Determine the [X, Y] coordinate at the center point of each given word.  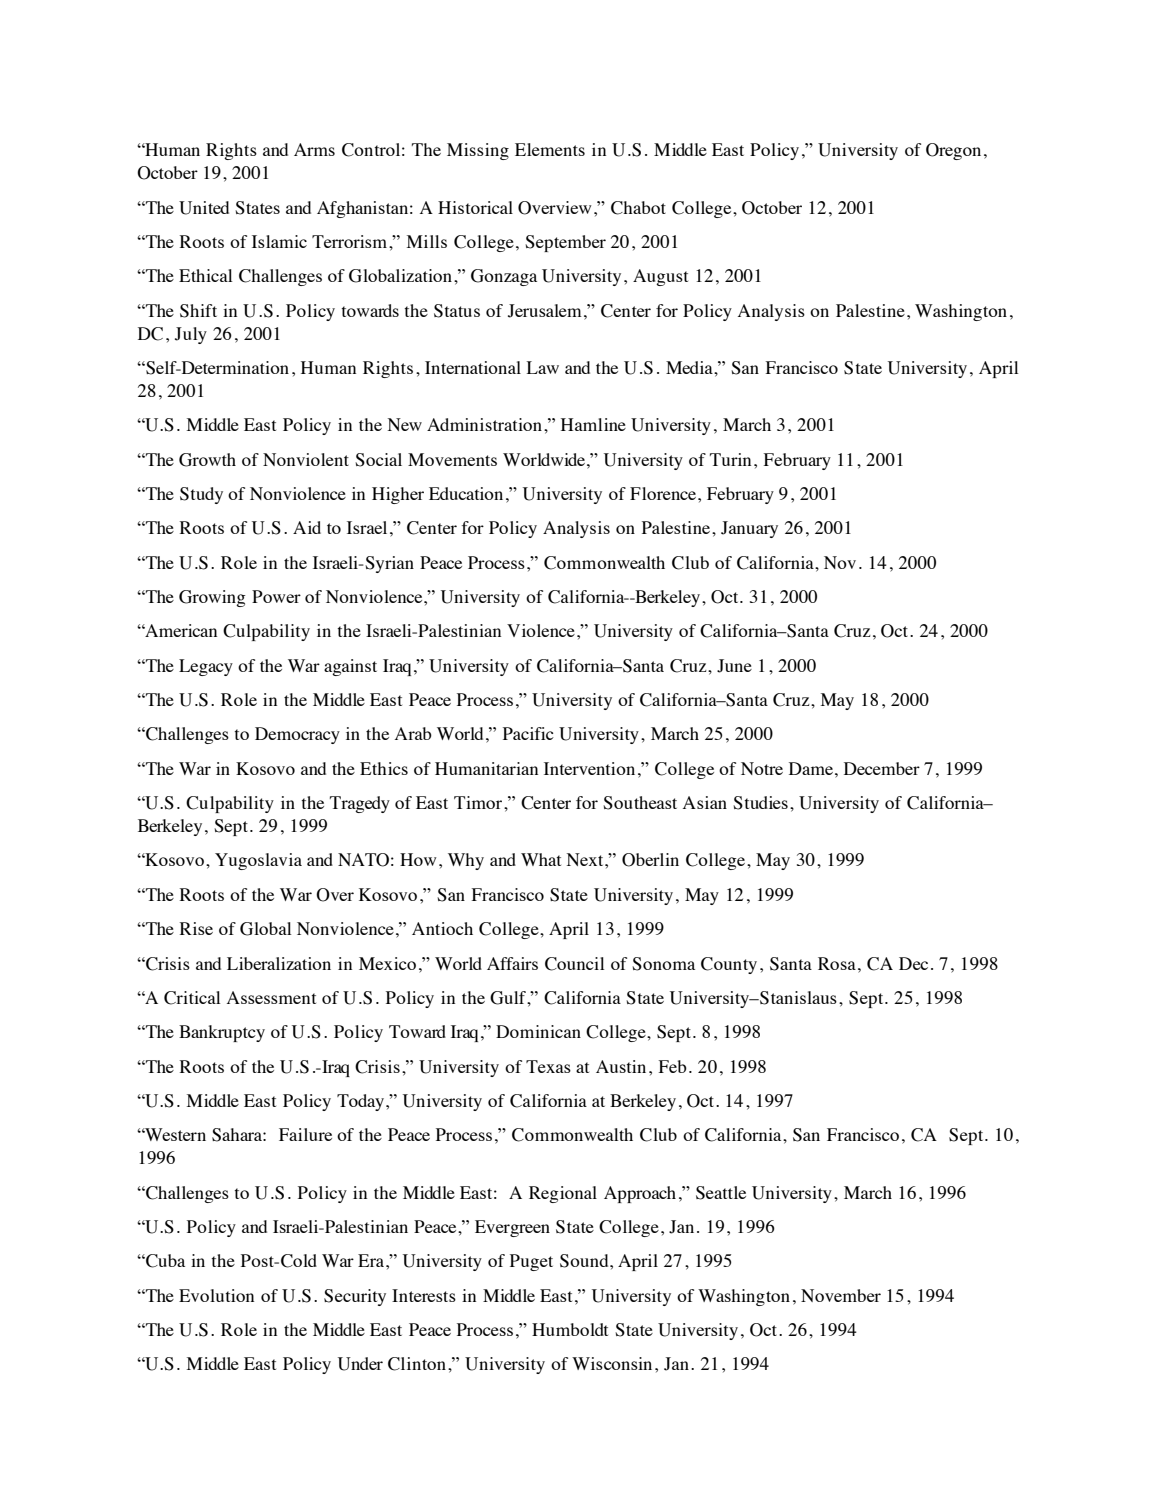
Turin [730, 459]
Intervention [589, 768]
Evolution [216, 1295]
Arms [314, 149]
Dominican [538, 1031]
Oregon [953, 151]
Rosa [837, 963]
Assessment [271, 997]
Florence [663, 493]
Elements [550, 149]
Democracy [297, 735]
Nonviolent [306, 459]
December [882, 768]
